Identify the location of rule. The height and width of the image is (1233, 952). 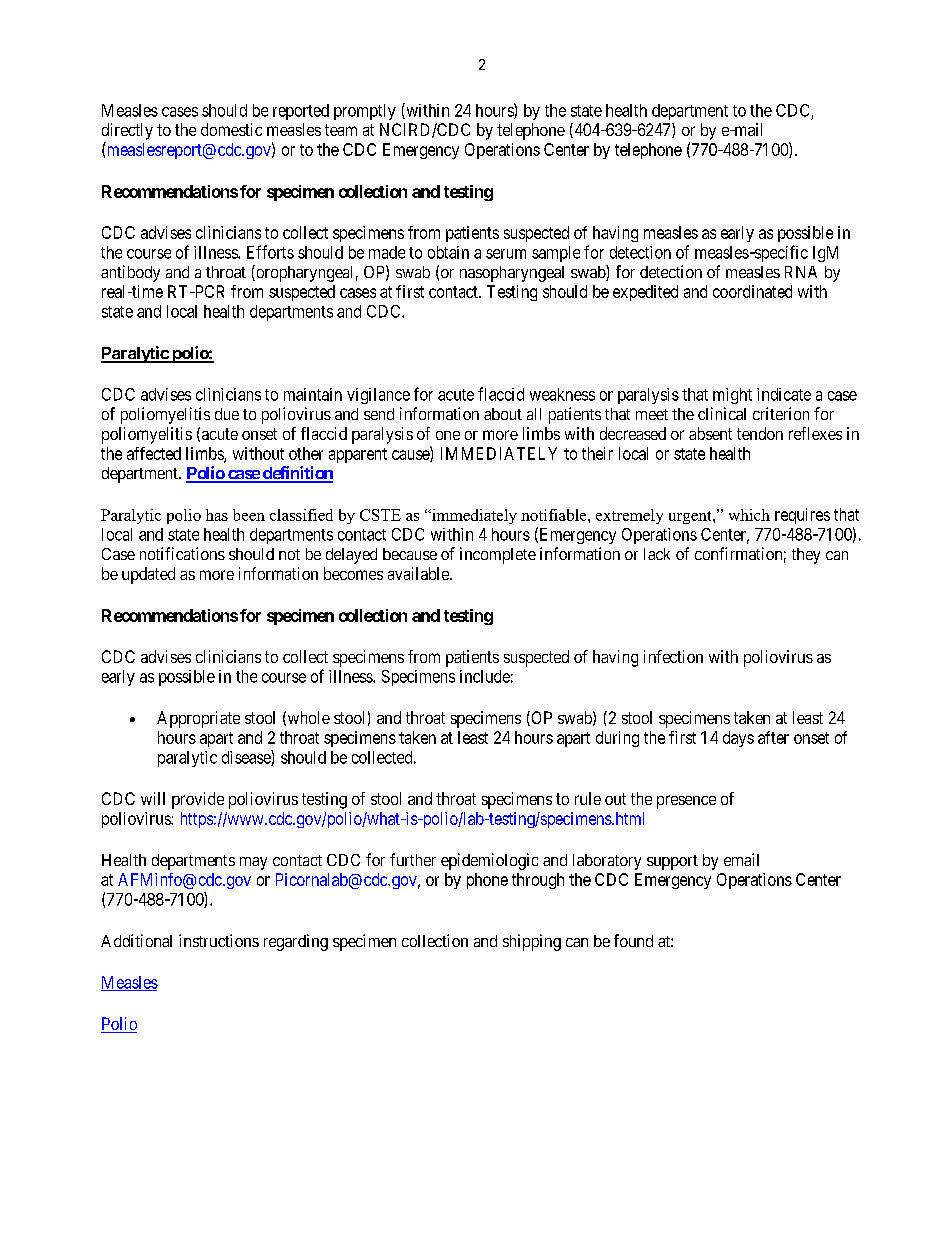
(588, 798).
